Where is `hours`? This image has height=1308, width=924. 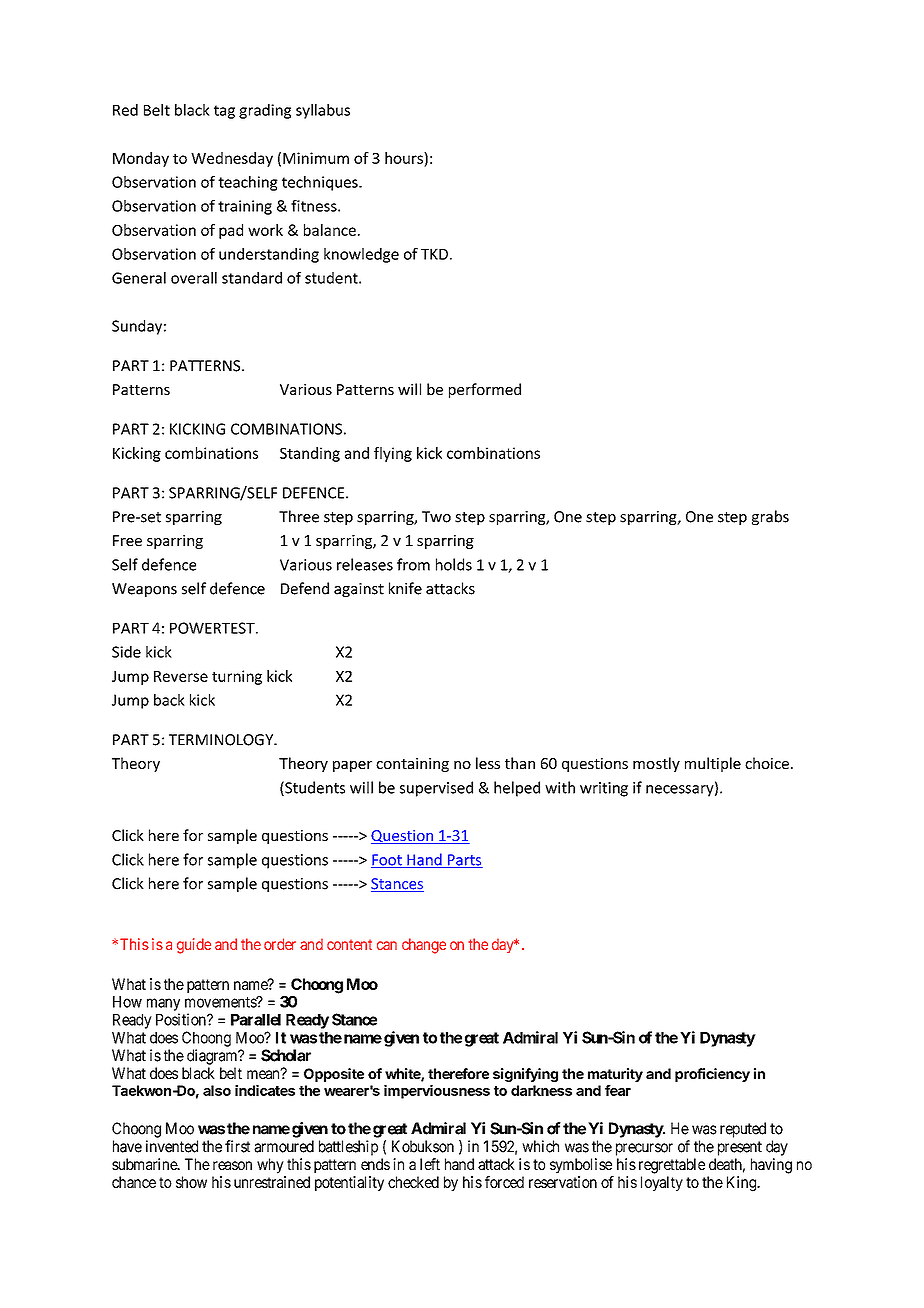
hours is located at coordinates (405, 158).
